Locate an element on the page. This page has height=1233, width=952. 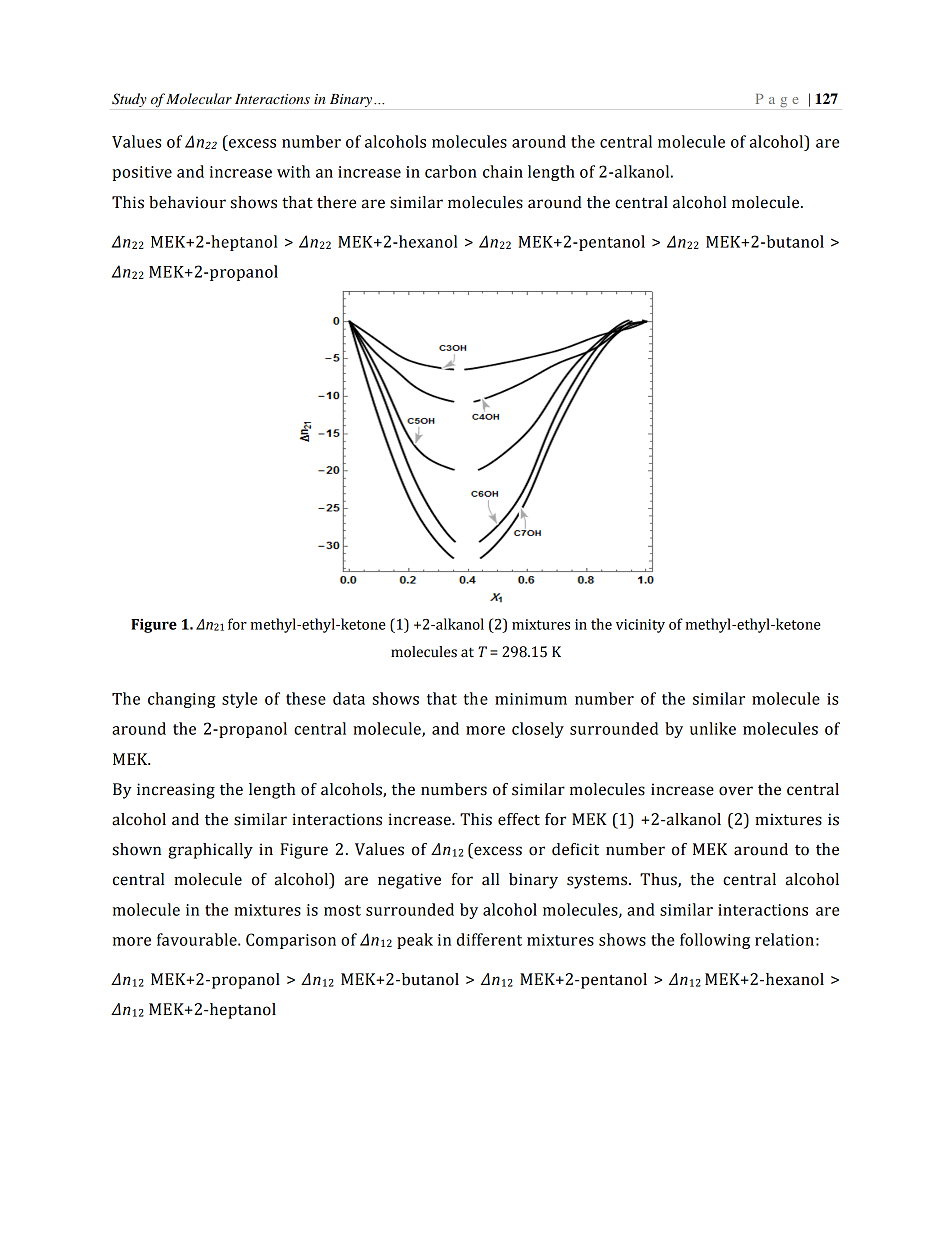
changing is located at coordinates (182, 700).
